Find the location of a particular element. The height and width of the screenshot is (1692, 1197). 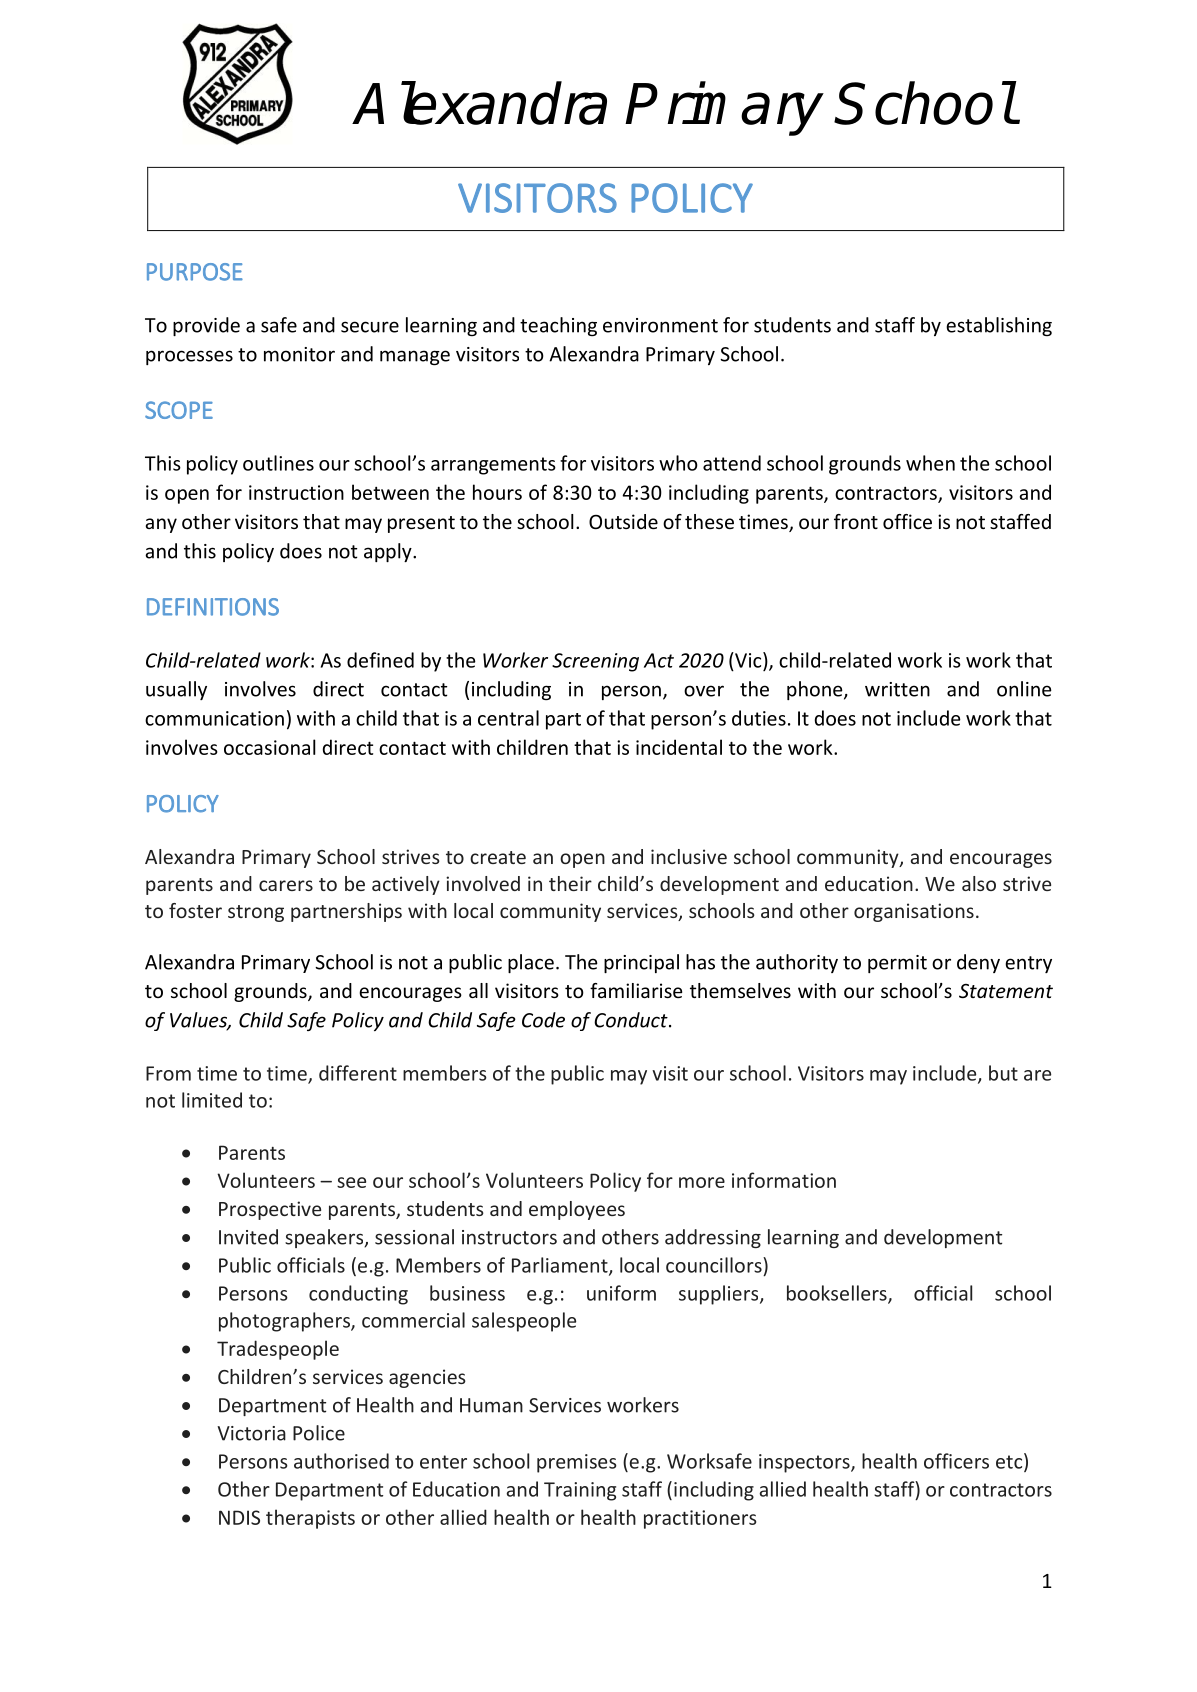

Screening is located at coordinates (595, 662).
